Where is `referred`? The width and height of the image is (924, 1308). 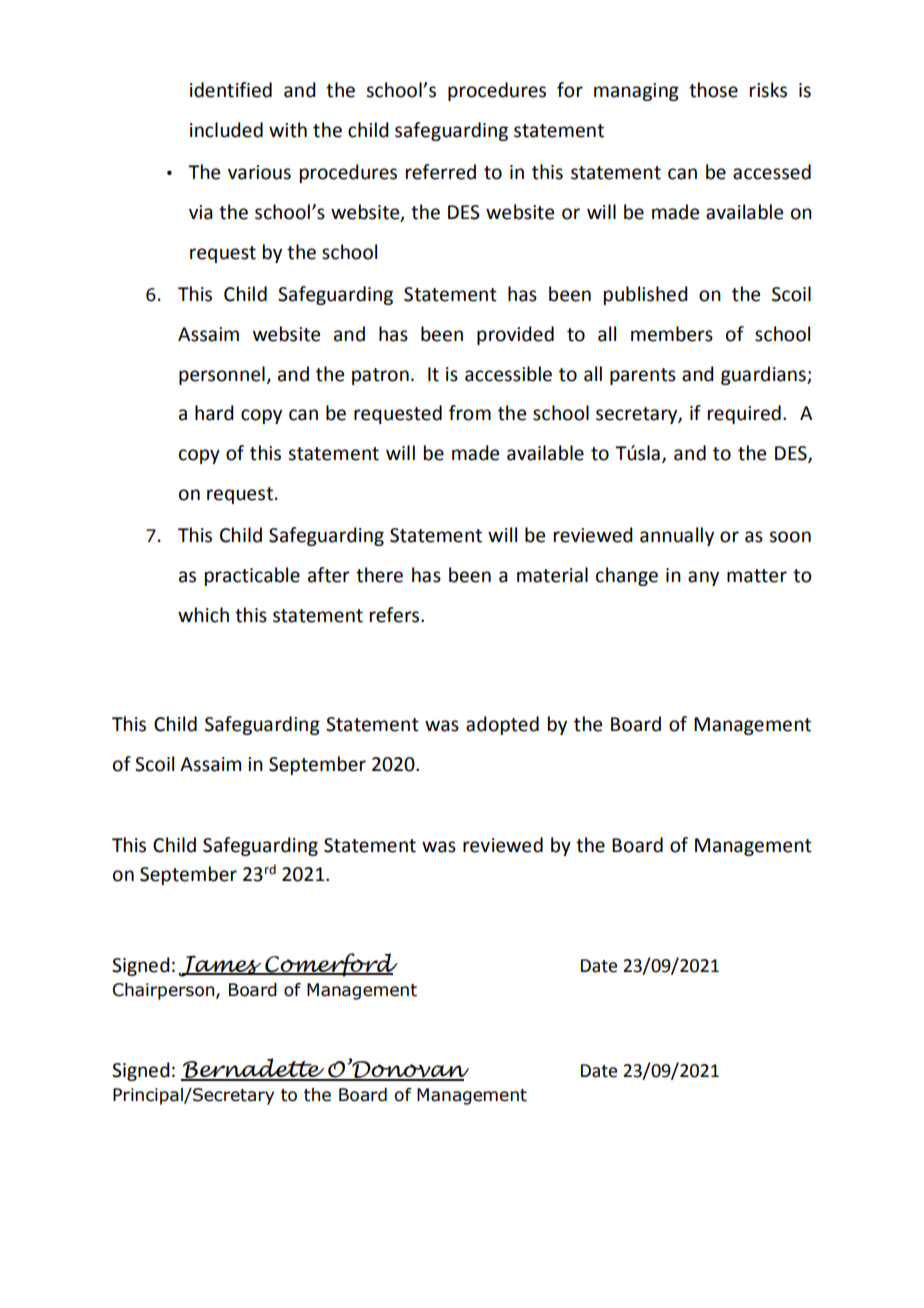 referred is located at coordinates (441, 172).
